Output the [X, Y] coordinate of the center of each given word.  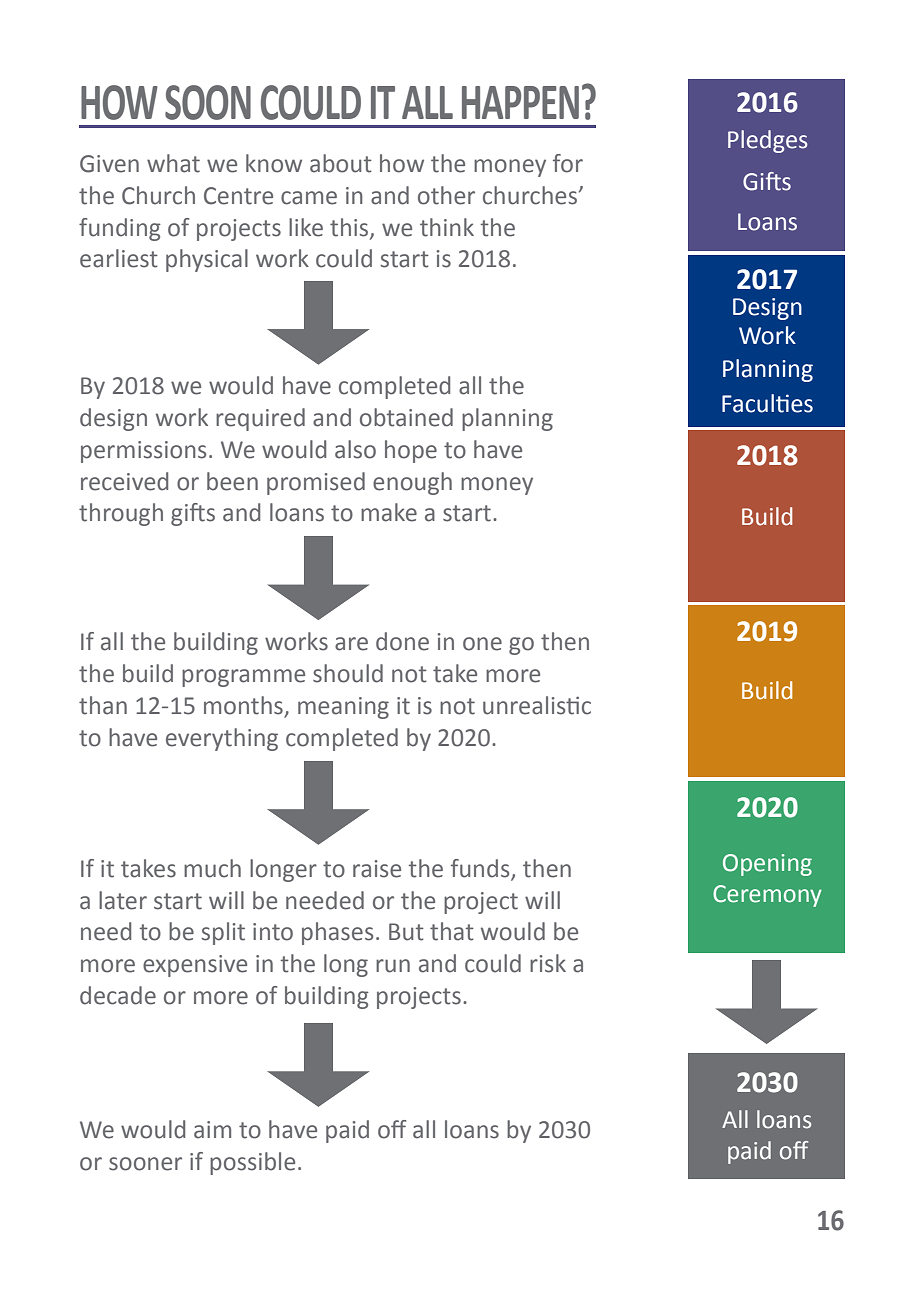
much [212, 868]
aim [212, 1130]
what [173, 163]
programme [243, 678]
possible [252, 1163]
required [260, 419]
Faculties [767, 403]
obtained [406, 417]
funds [481, 869]
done [402, 641]
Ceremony [767, 896]
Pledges [768, 141]
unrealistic [537, 705]
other [446, 195]
